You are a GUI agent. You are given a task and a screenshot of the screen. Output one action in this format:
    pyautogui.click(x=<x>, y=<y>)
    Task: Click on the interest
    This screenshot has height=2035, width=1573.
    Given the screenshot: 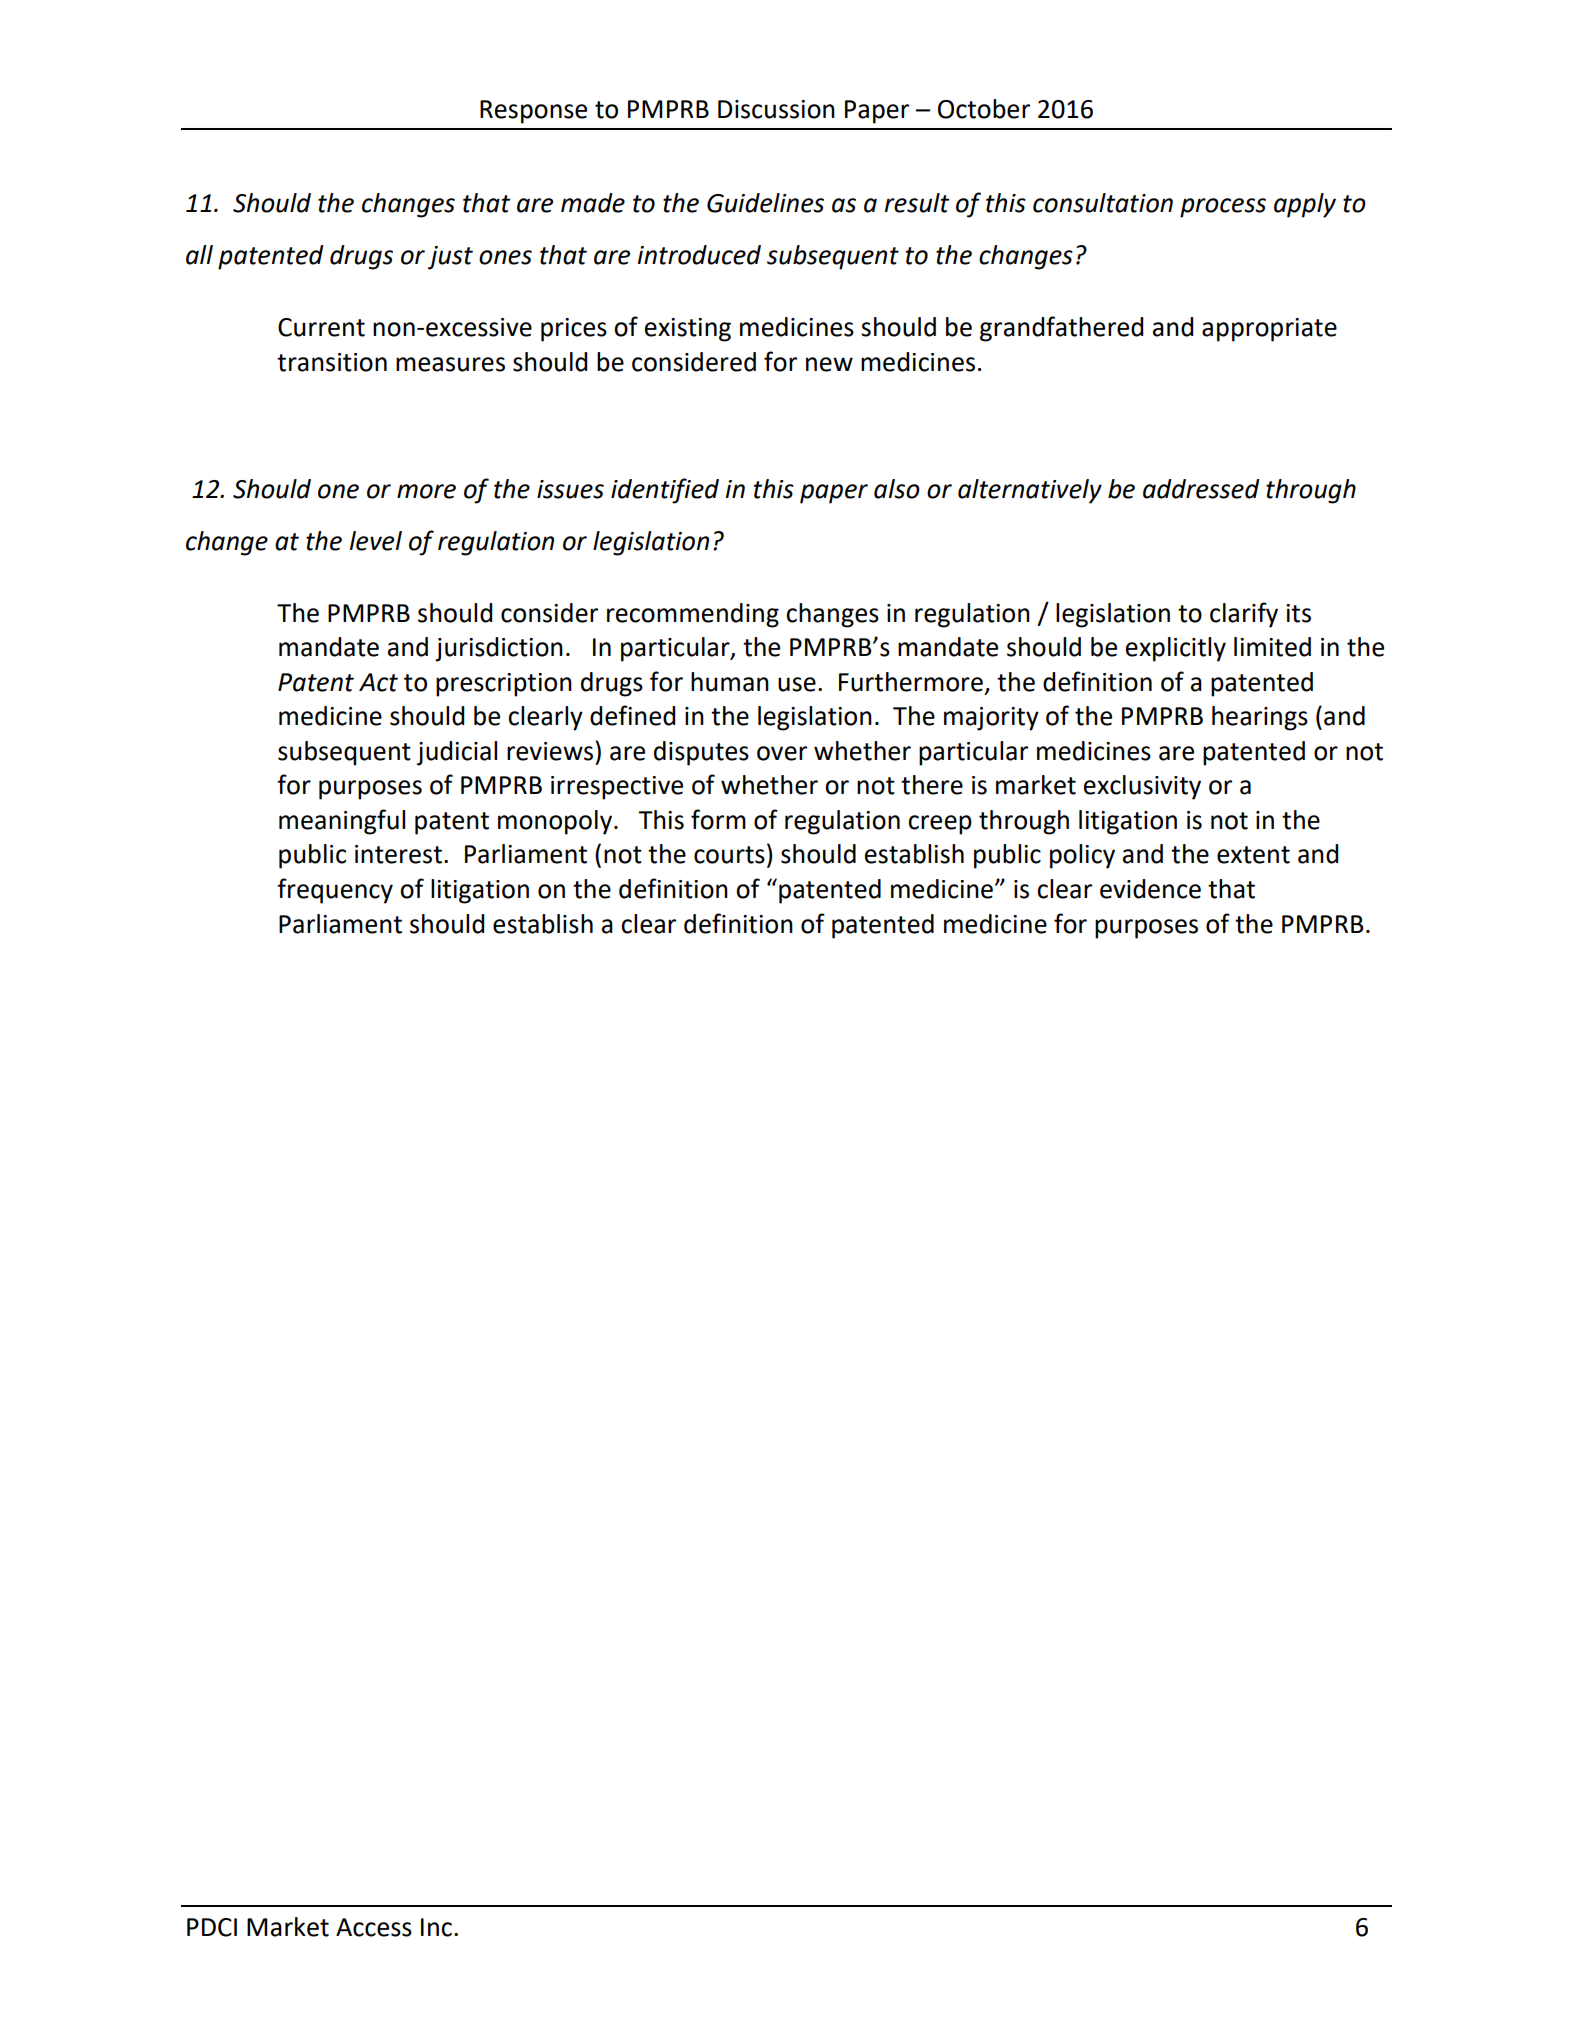 What is the action you would take?
    pyautogui.click(x=398, y=854)
